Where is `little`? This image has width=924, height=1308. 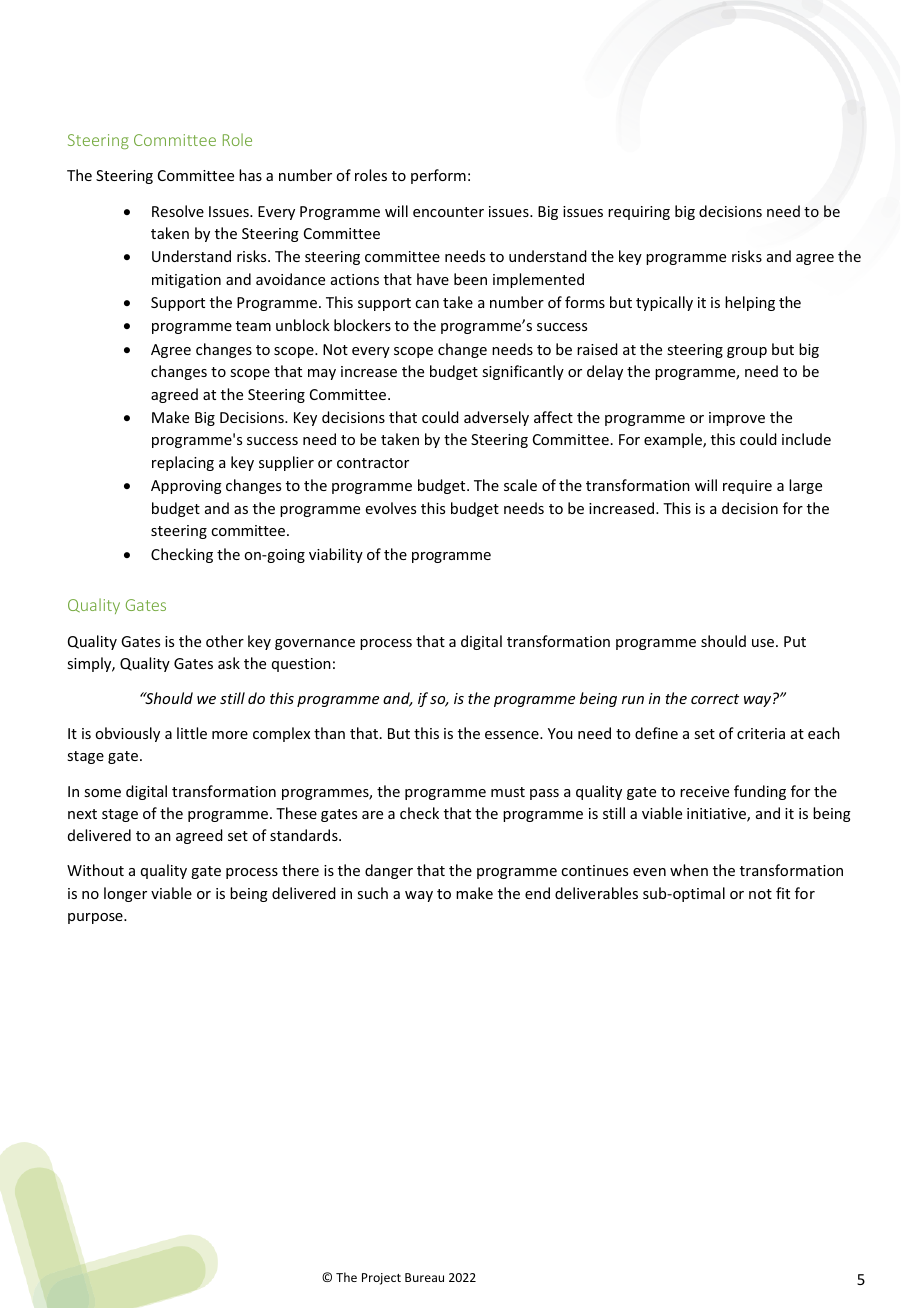 little is located at coordinates (192, 733).
